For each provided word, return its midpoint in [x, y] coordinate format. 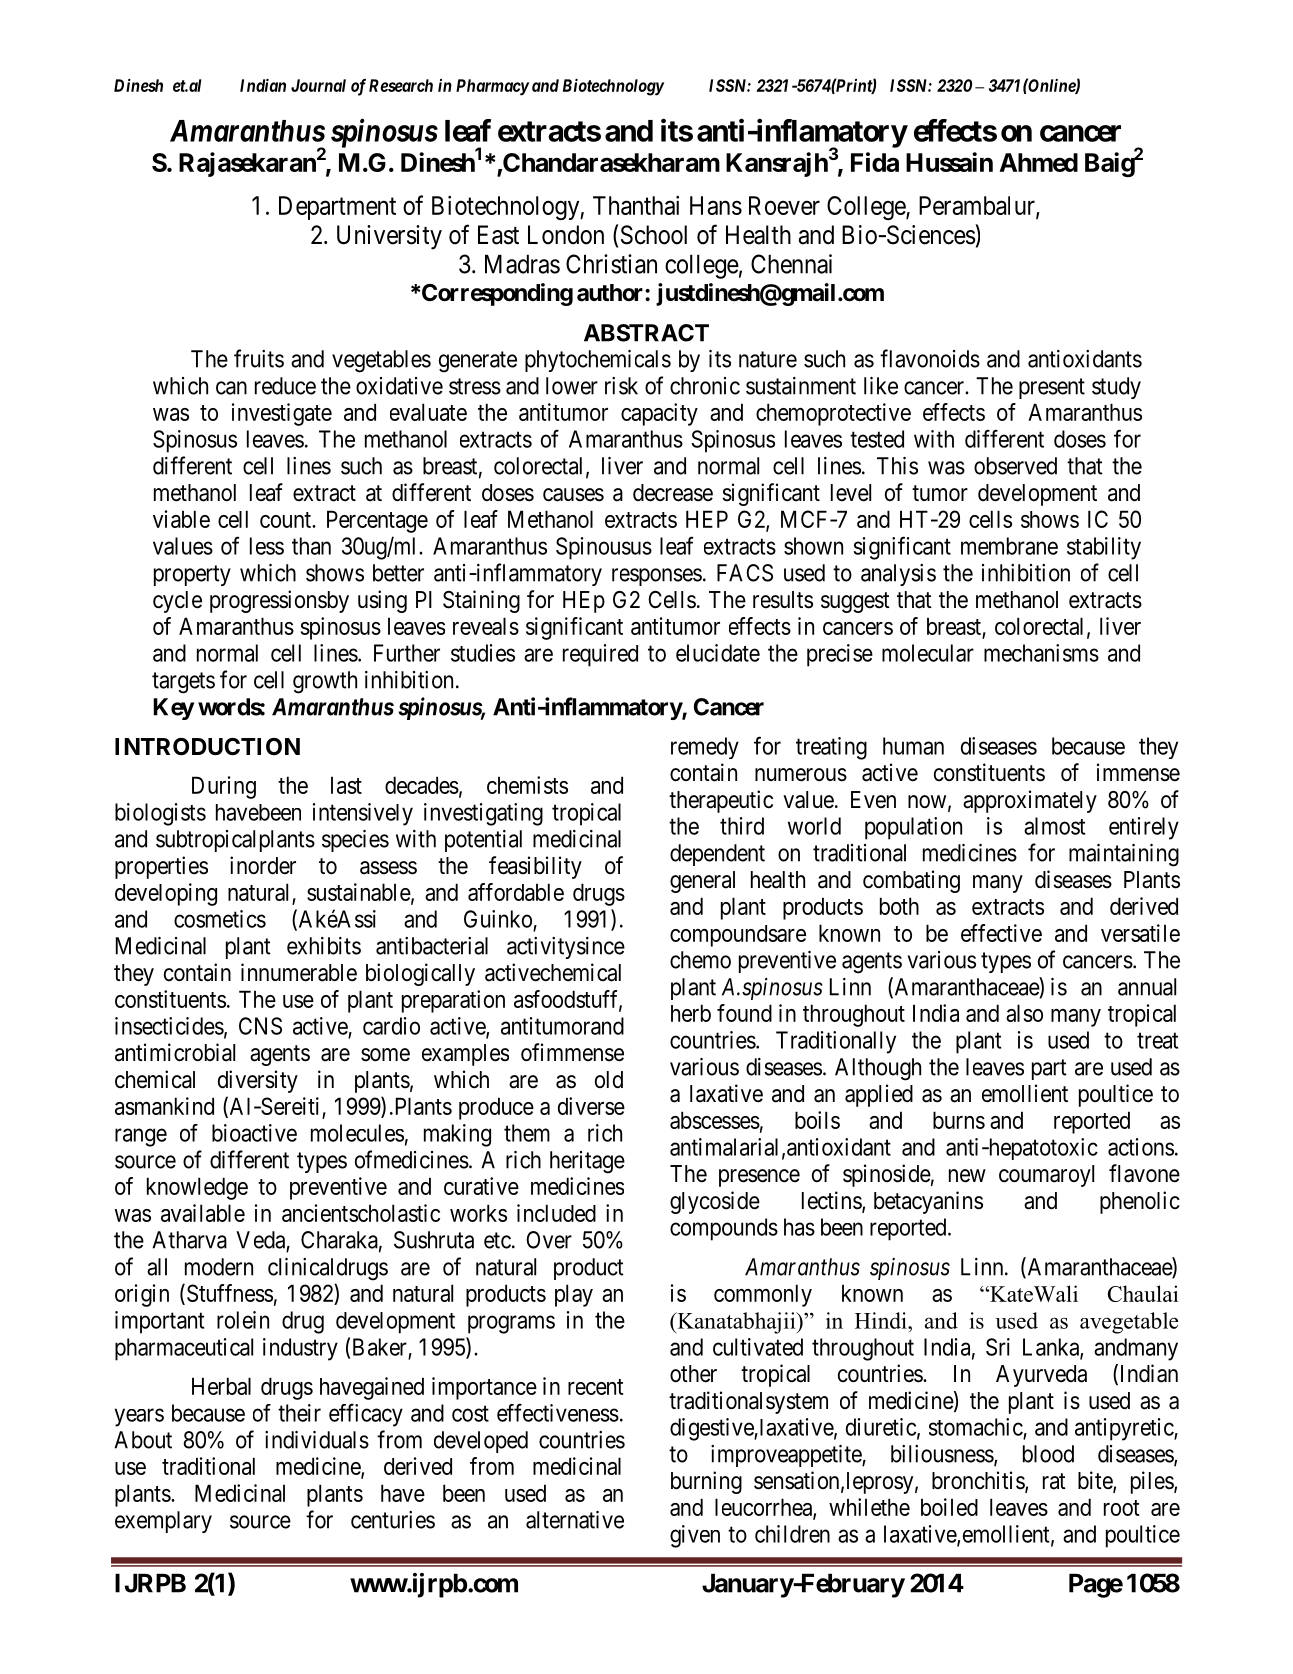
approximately [1030, 801]
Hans [716, 205]
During [224, 787]
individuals [317, 1440]
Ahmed [1038, 162]
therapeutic [721, 801]
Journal [318, 85]
